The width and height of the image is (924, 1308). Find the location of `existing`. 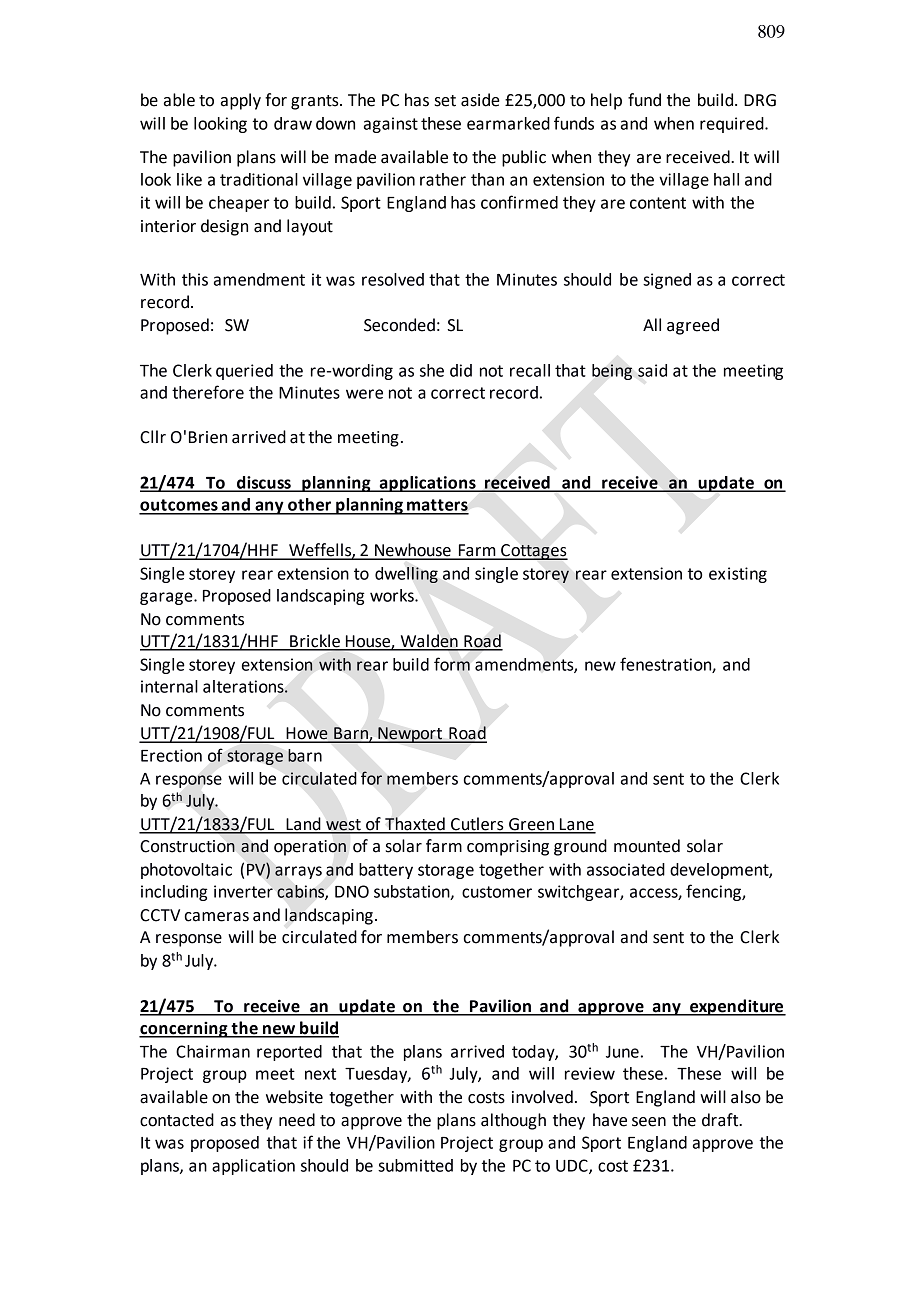

existing is located at coordinates (738, 575).
